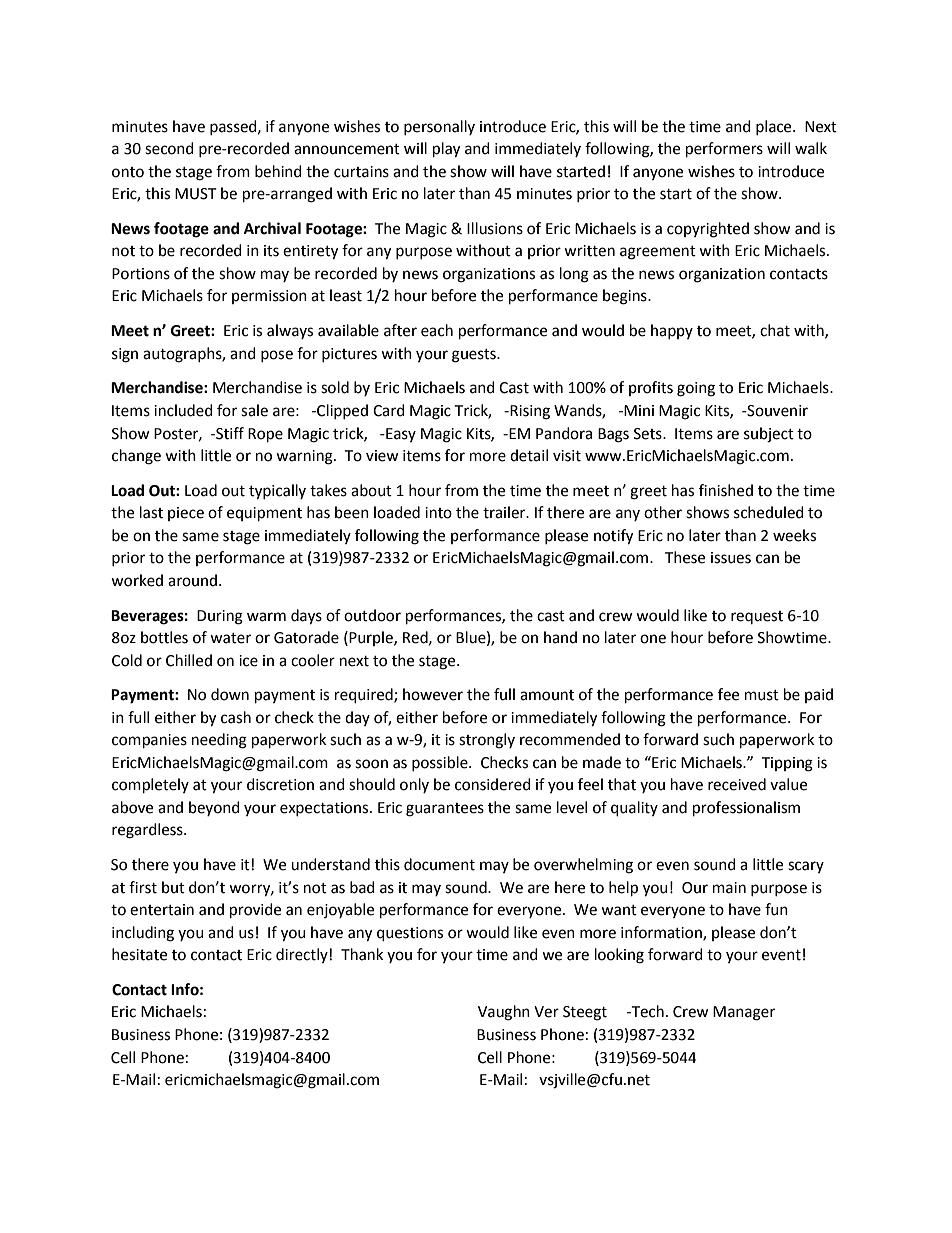  Describe the element at coordinates (493, 784) in the image. I see `considered` at that location.
